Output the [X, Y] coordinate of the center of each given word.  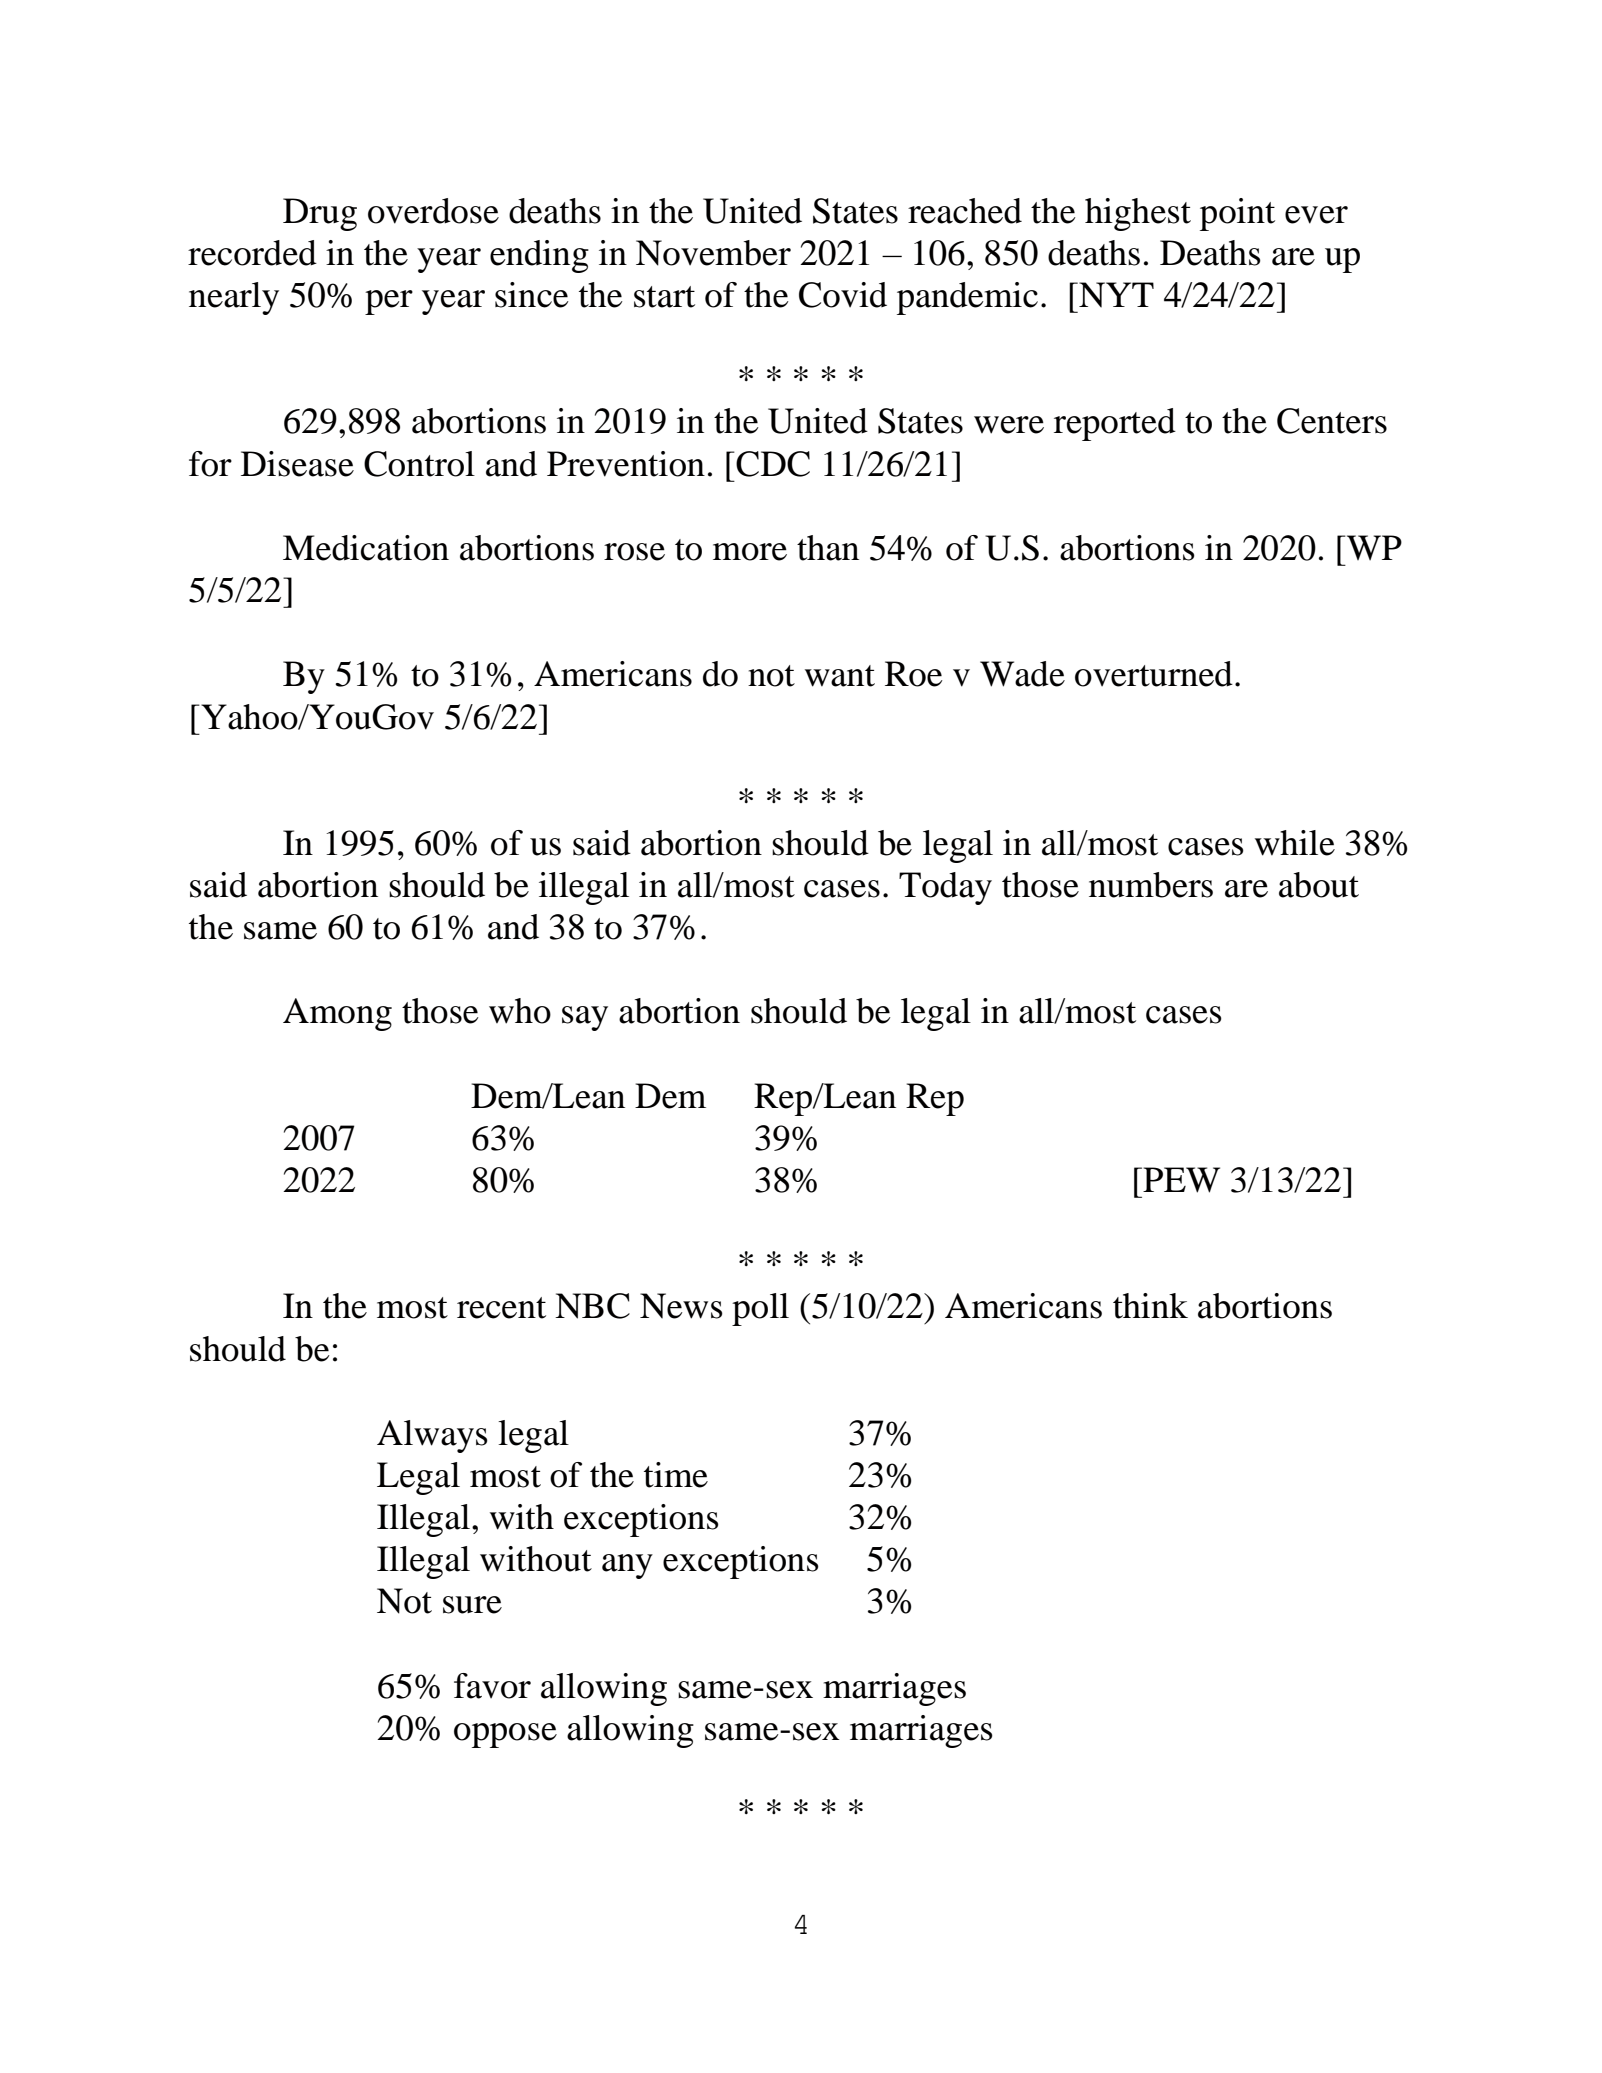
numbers [1151, 885]
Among [337, 1014]
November [713, 253]
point [1237, 214]
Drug [320, 214]
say [585, 1018]
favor [492, 1686]
